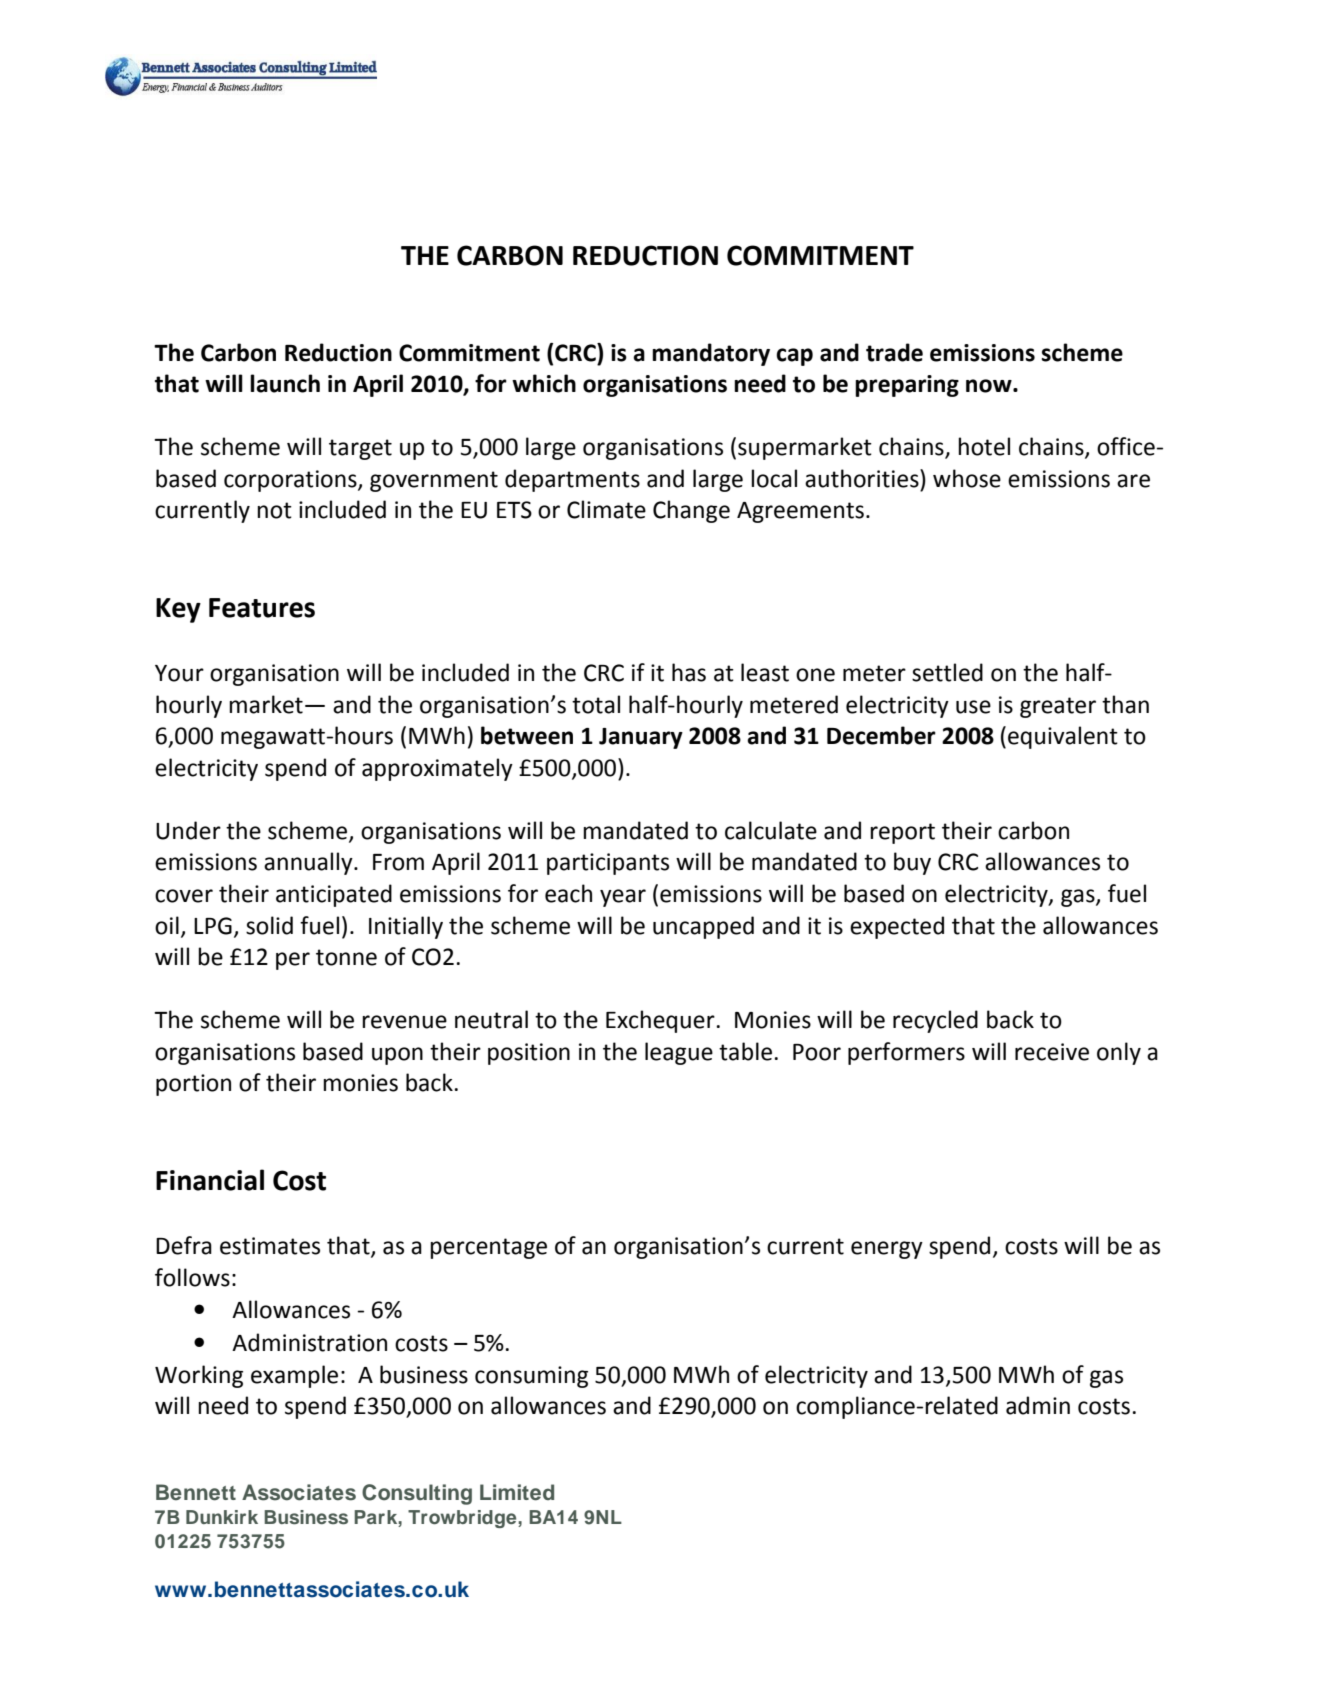  I want to click on launch, so click(285, 383).
